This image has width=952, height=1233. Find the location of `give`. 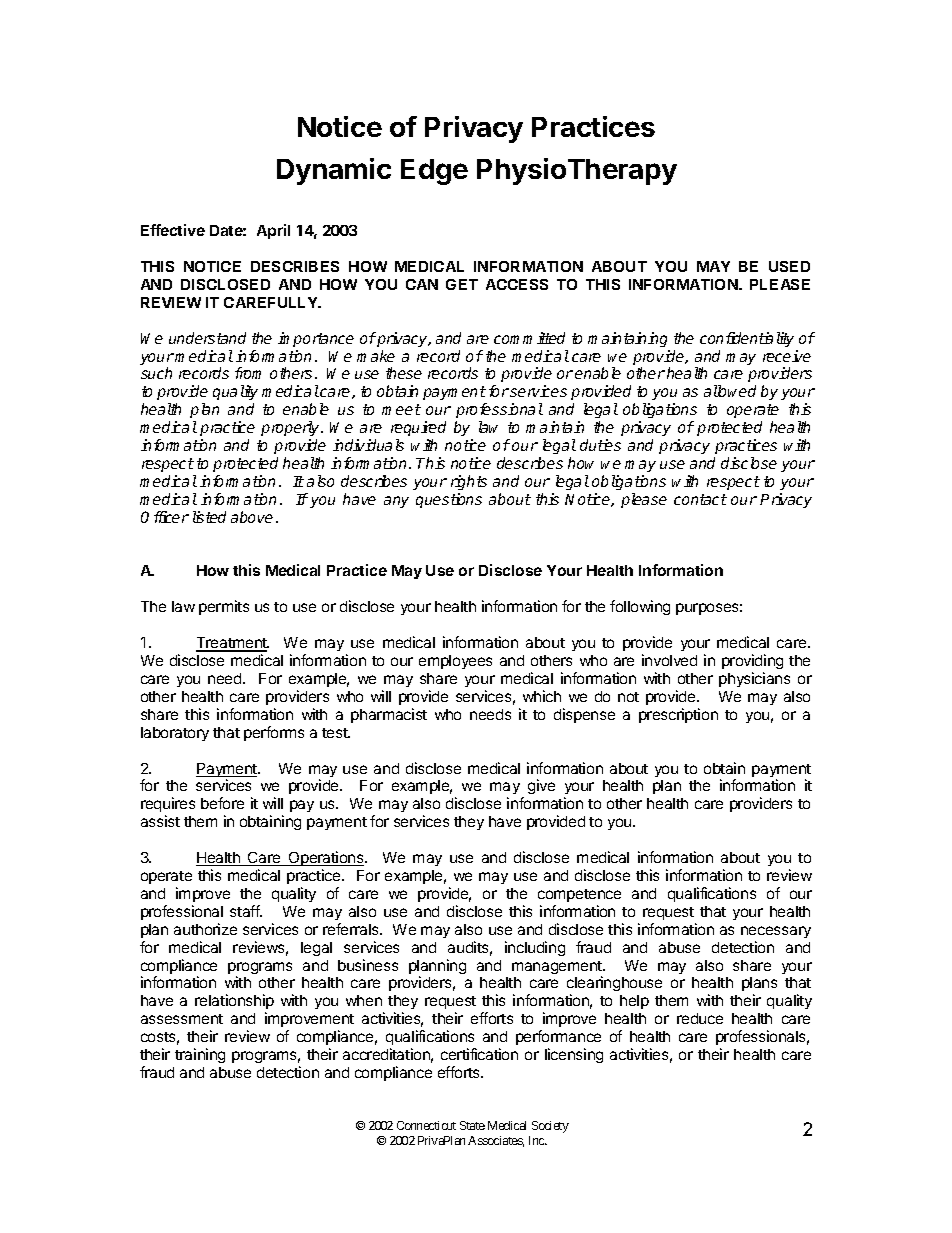

give is located at coordinates (541, 786).
